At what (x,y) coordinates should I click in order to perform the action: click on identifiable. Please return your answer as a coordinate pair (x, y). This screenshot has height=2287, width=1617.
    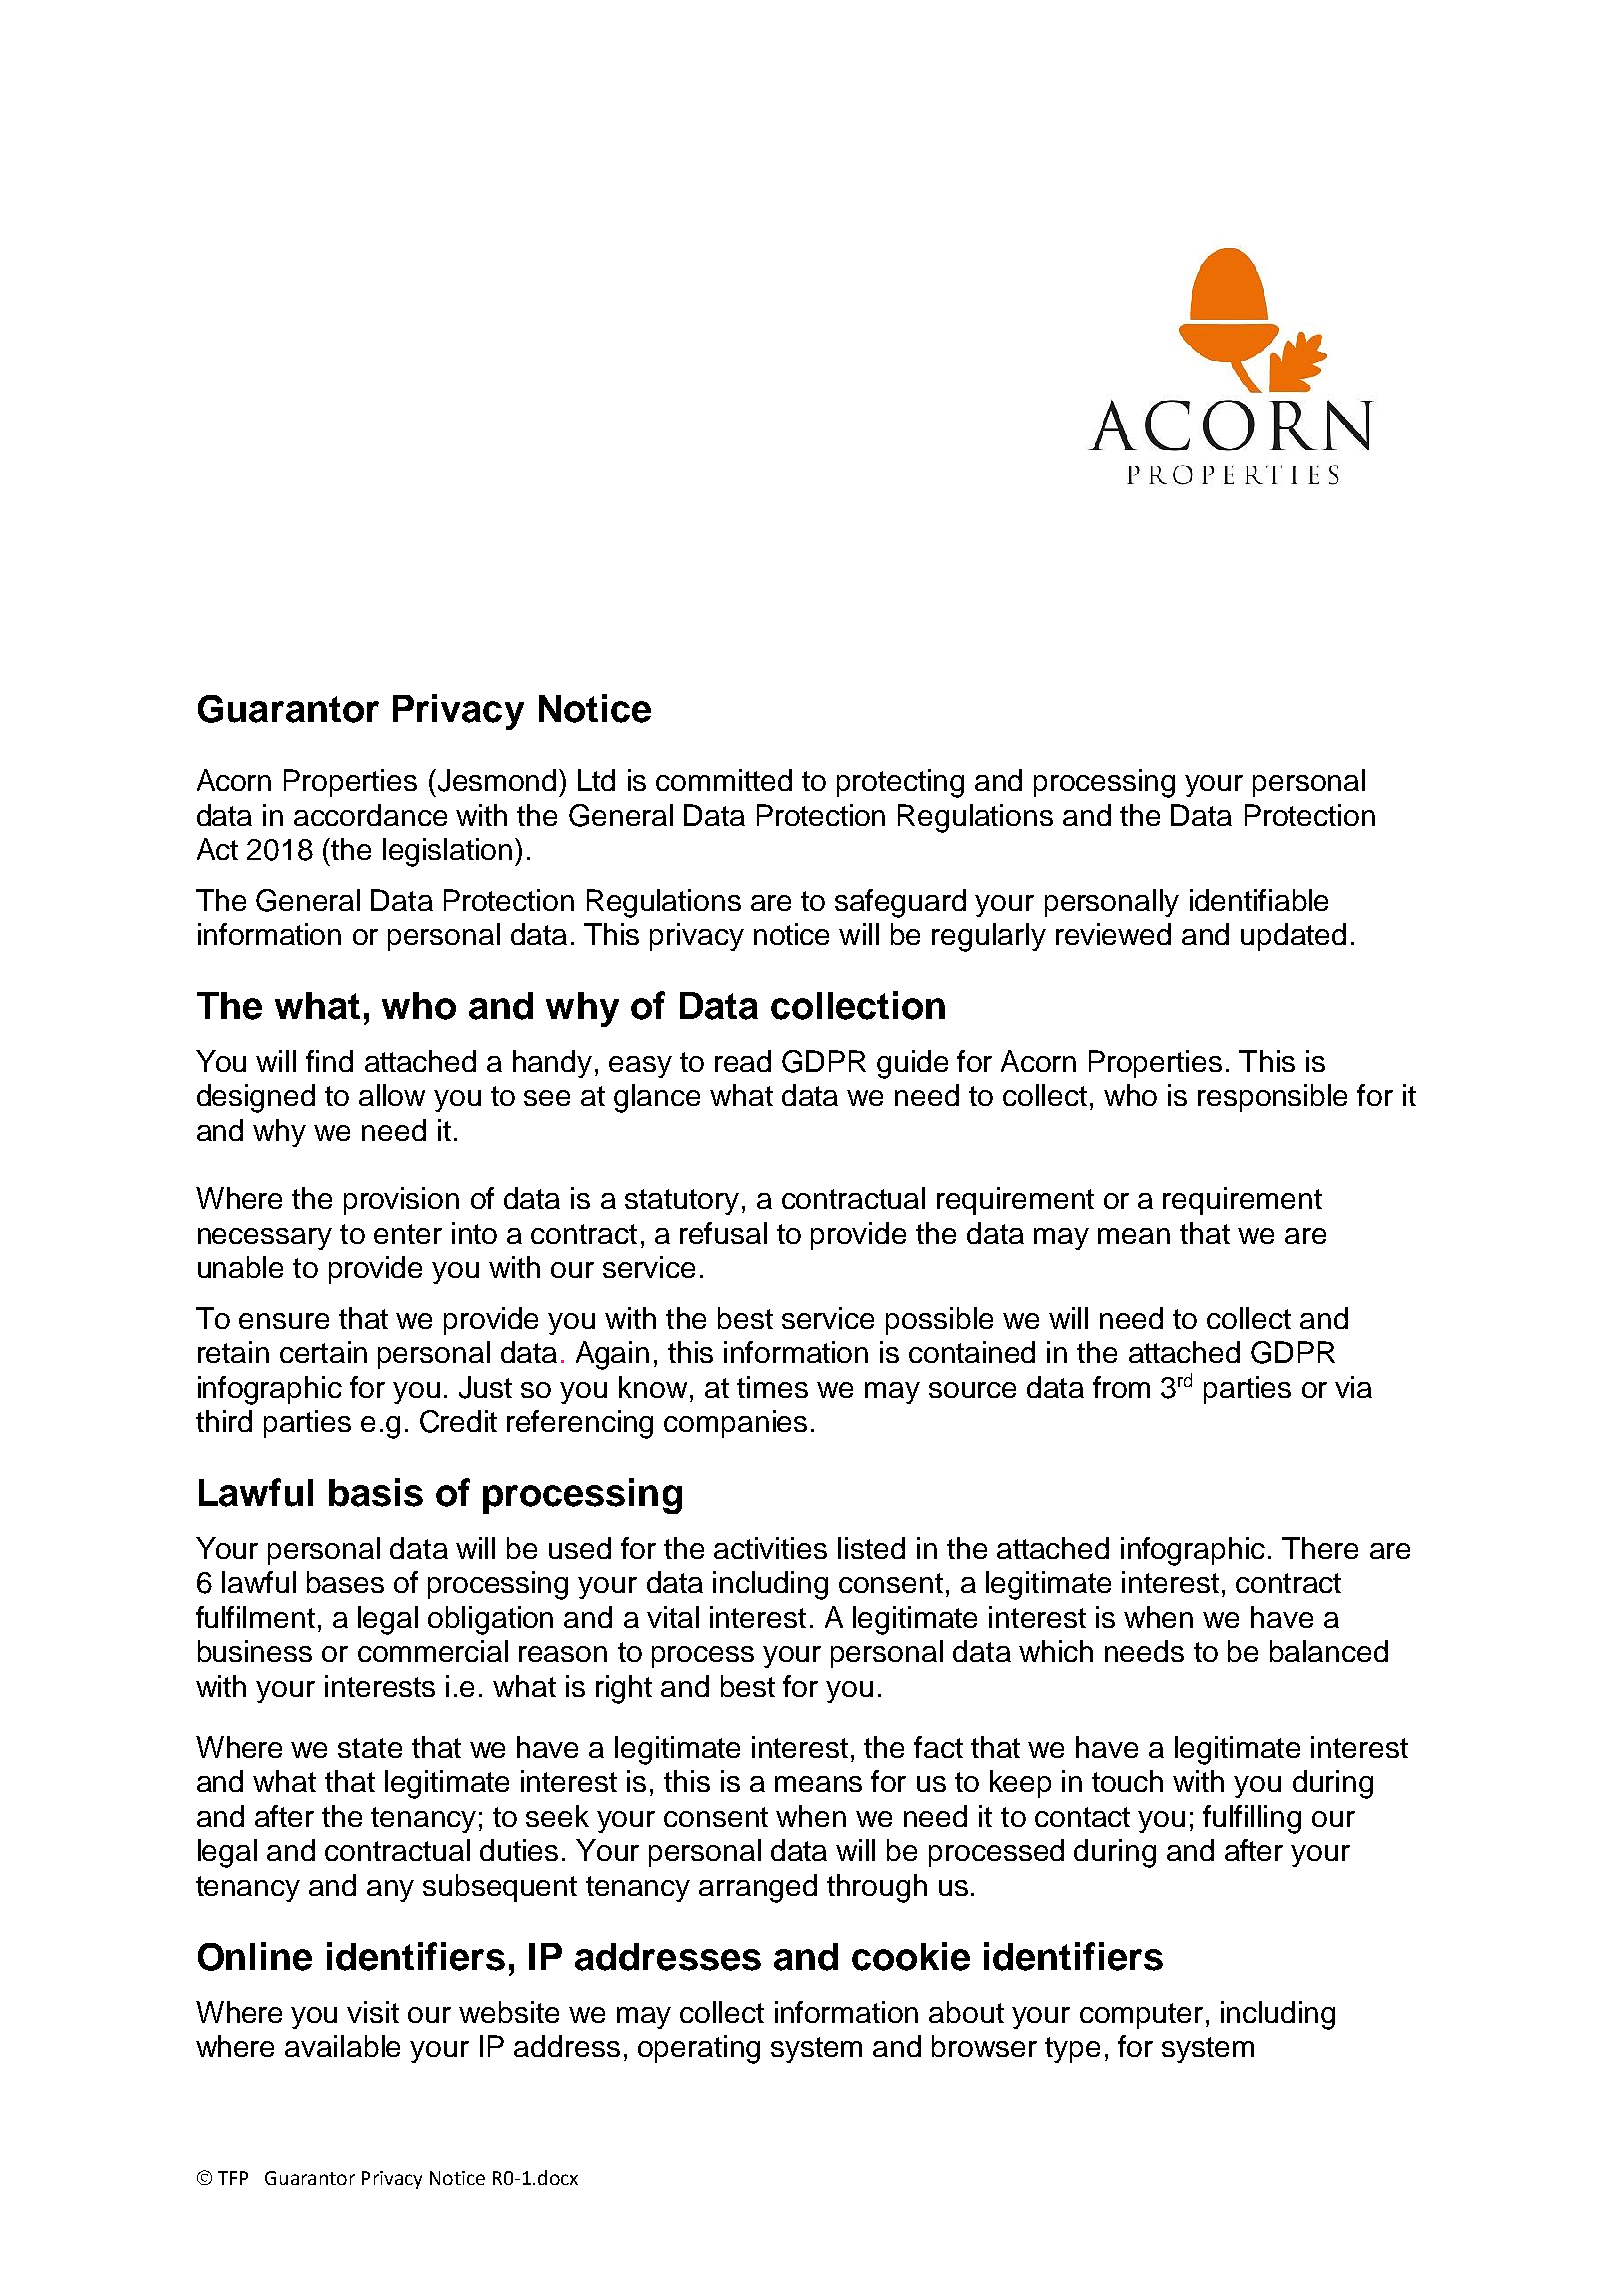
    Looking at the image, I should click on (1259, 900).
